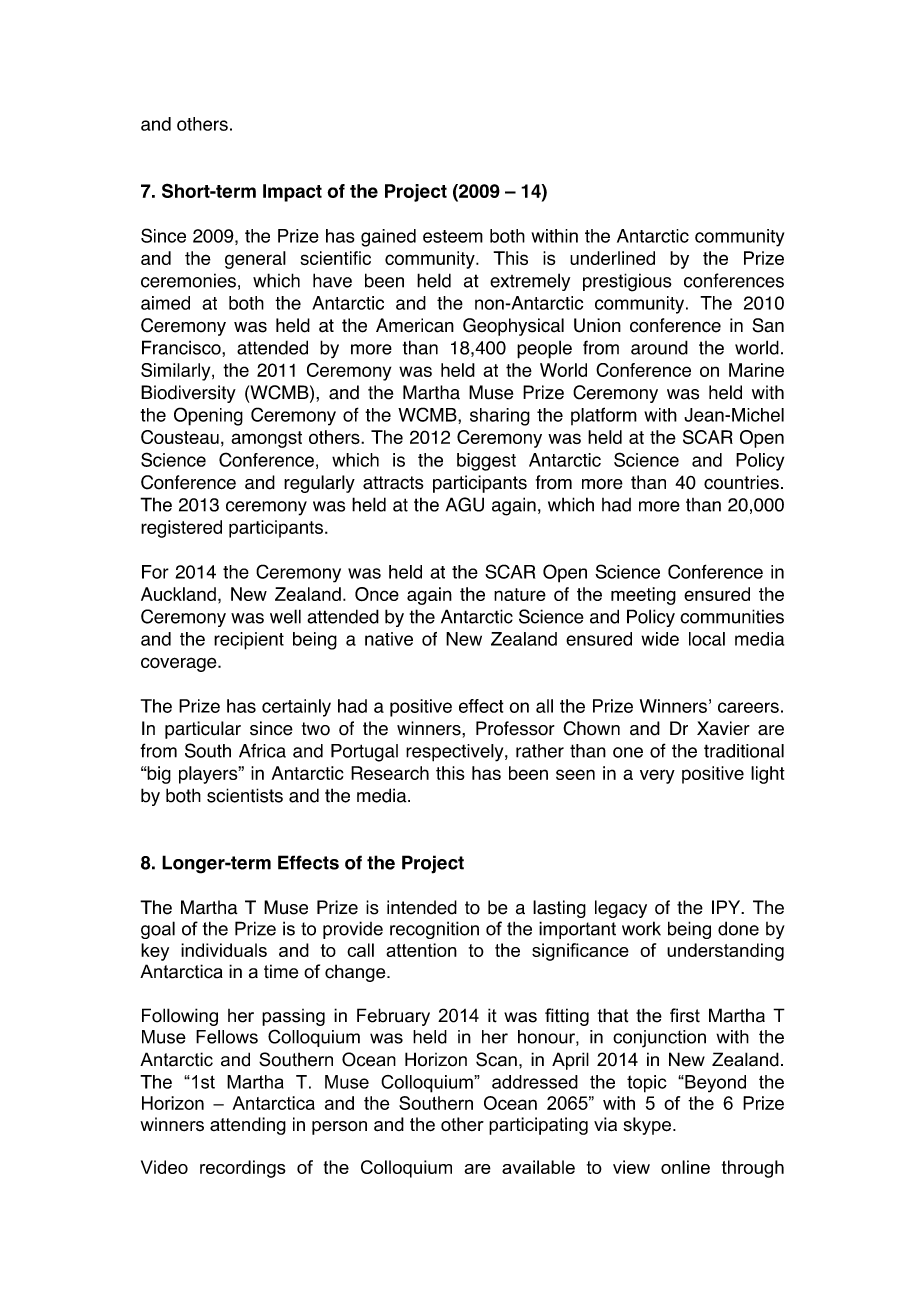  Describe the element at coordinates (685, 1167) in the image. I see `online` at that location.
